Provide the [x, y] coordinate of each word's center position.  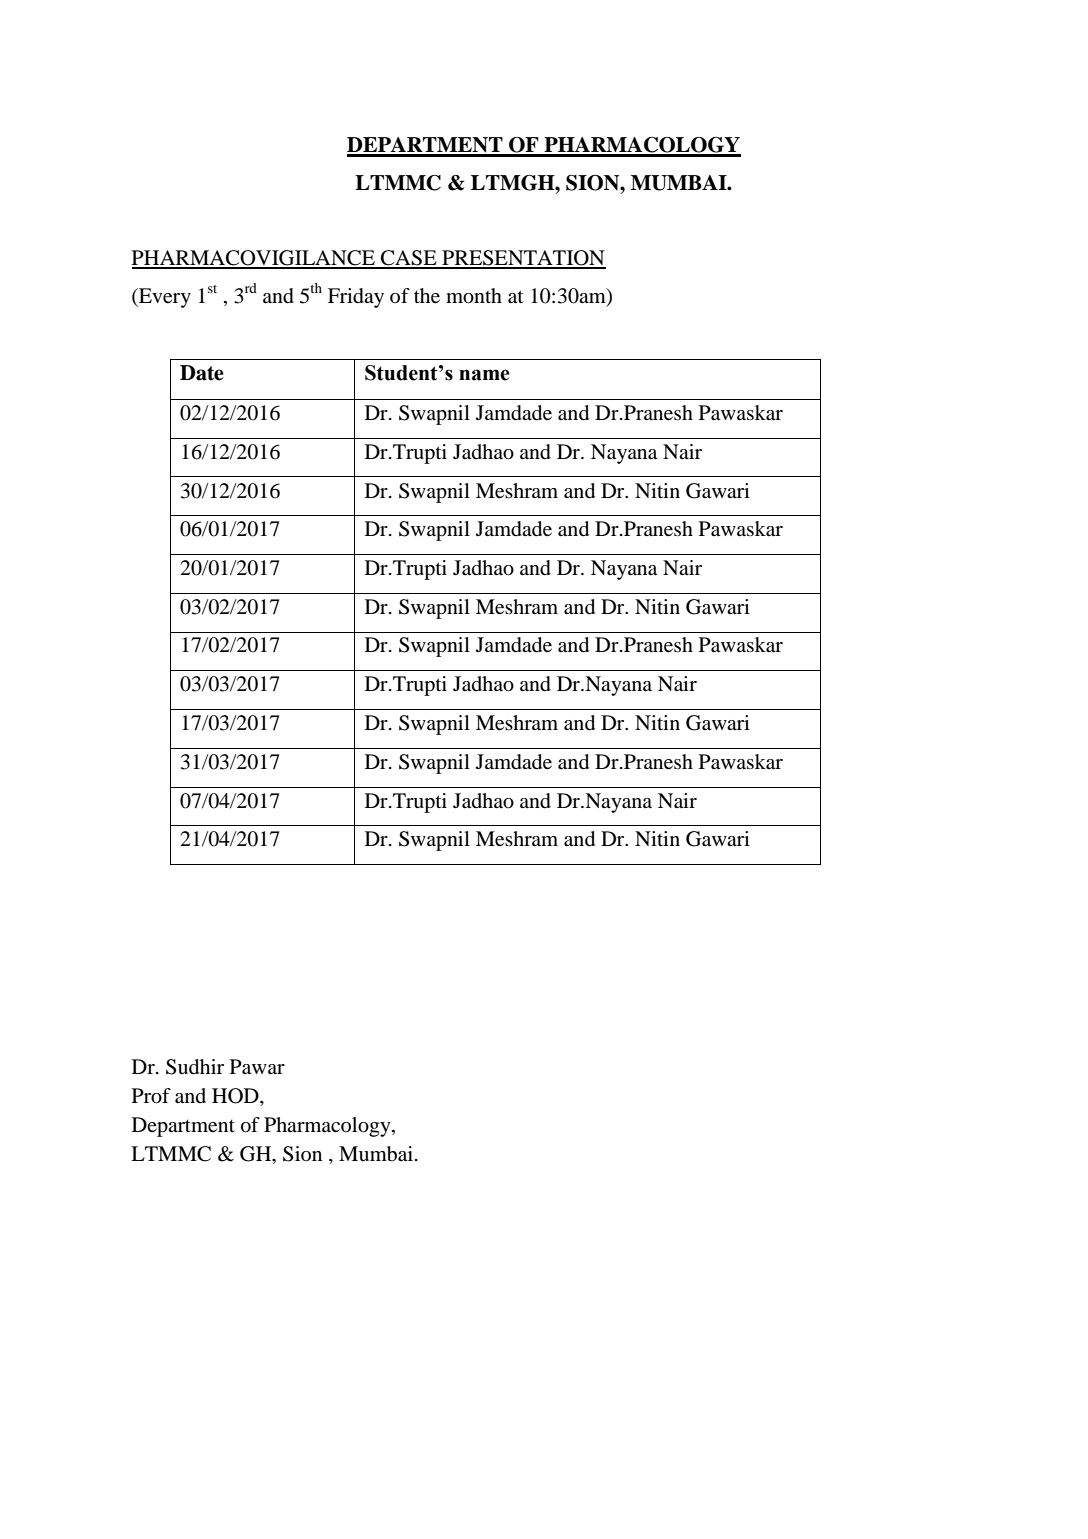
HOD [236, 1097]
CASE [409, 259]
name [484, 375]
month [474, 296]
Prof [151, 1096]
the [427, 296]
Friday [356, 298]
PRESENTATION [523, 259]
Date [202, 373]
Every [164, 298]
